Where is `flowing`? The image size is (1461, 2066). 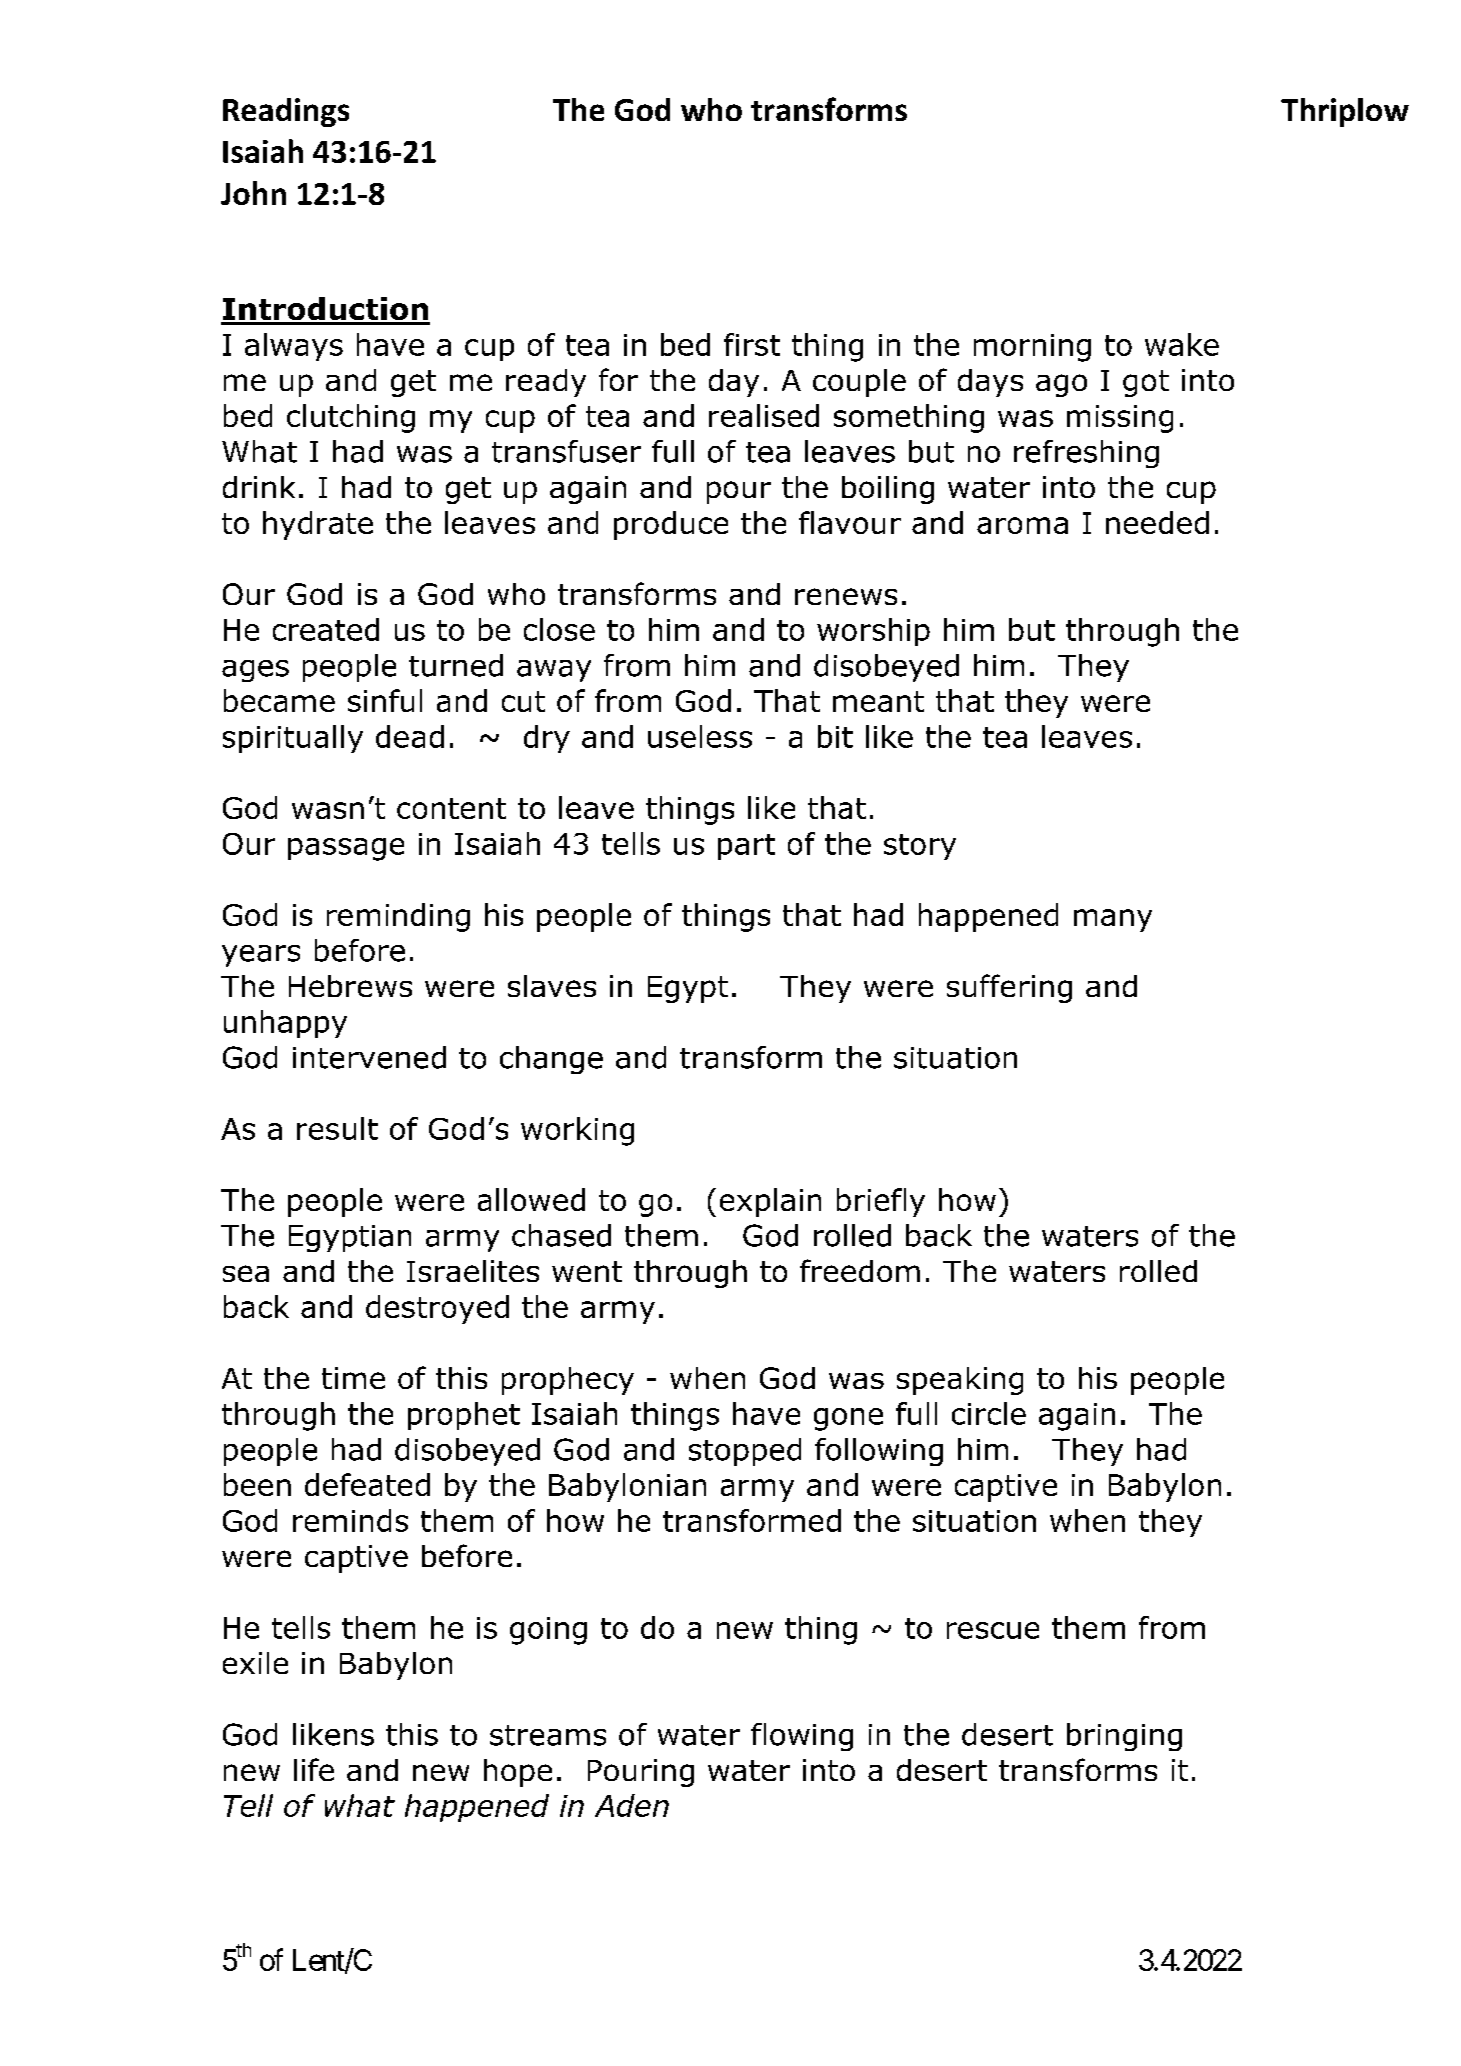
flowing is located at coordinates (802, 1737).
